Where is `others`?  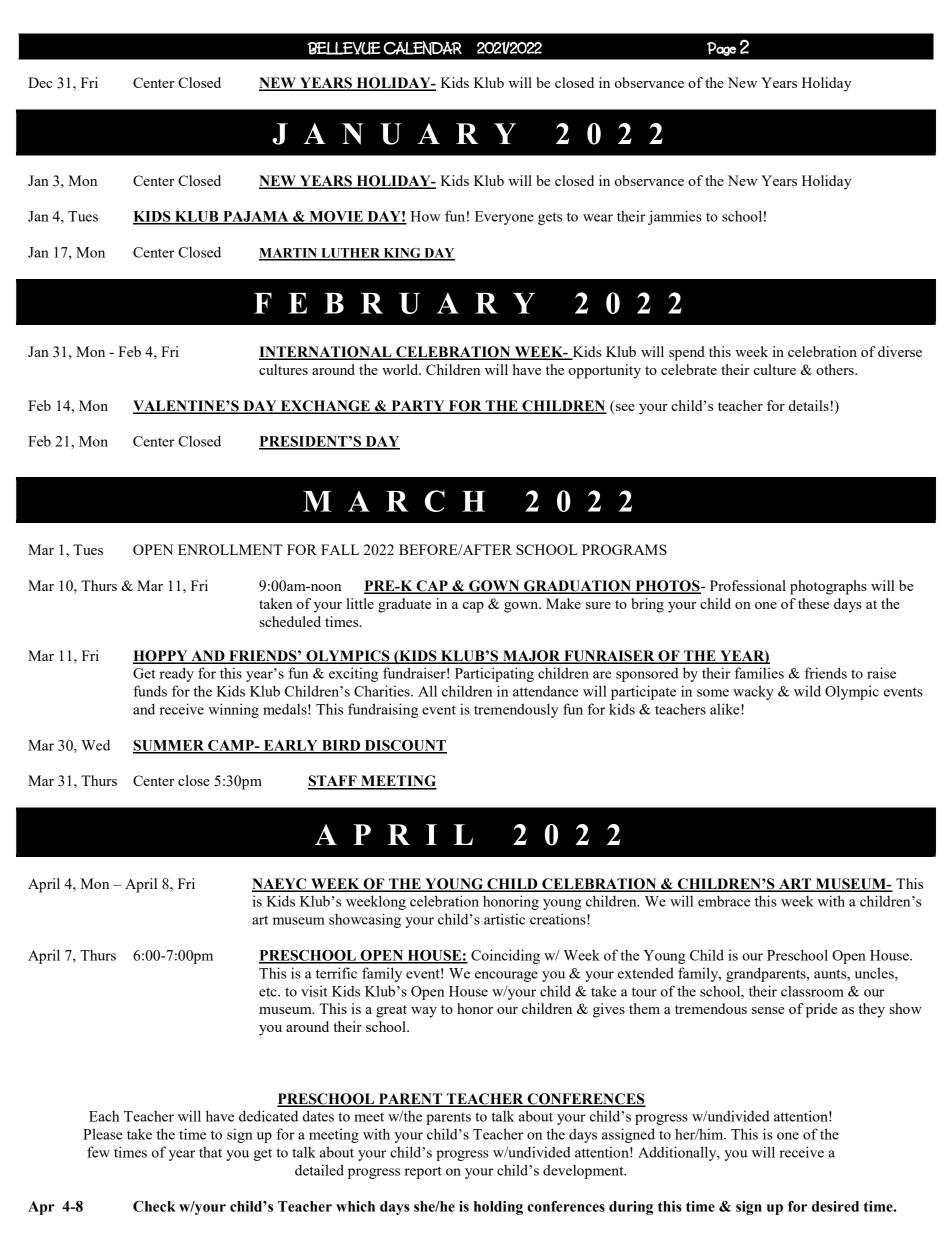 others is located at coordinates (836, 369).
